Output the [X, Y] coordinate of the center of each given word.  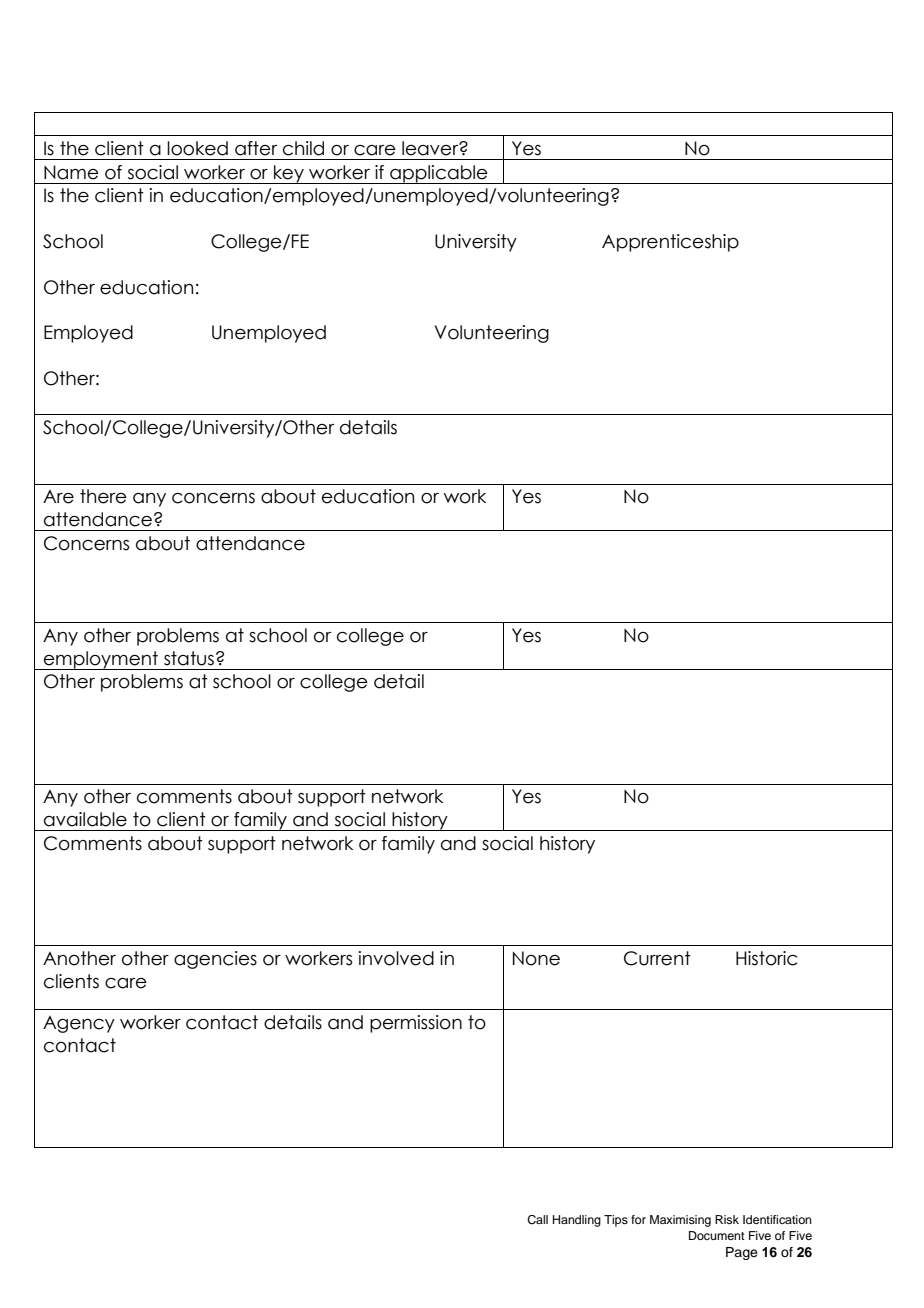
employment [101, 660]
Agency [79, 1024]
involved [396, 958]
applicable [439, 174]
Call [537, 1220]
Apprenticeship [670, 243]
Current [657, 958]
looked [197, 148]
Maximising [680, 1221]
